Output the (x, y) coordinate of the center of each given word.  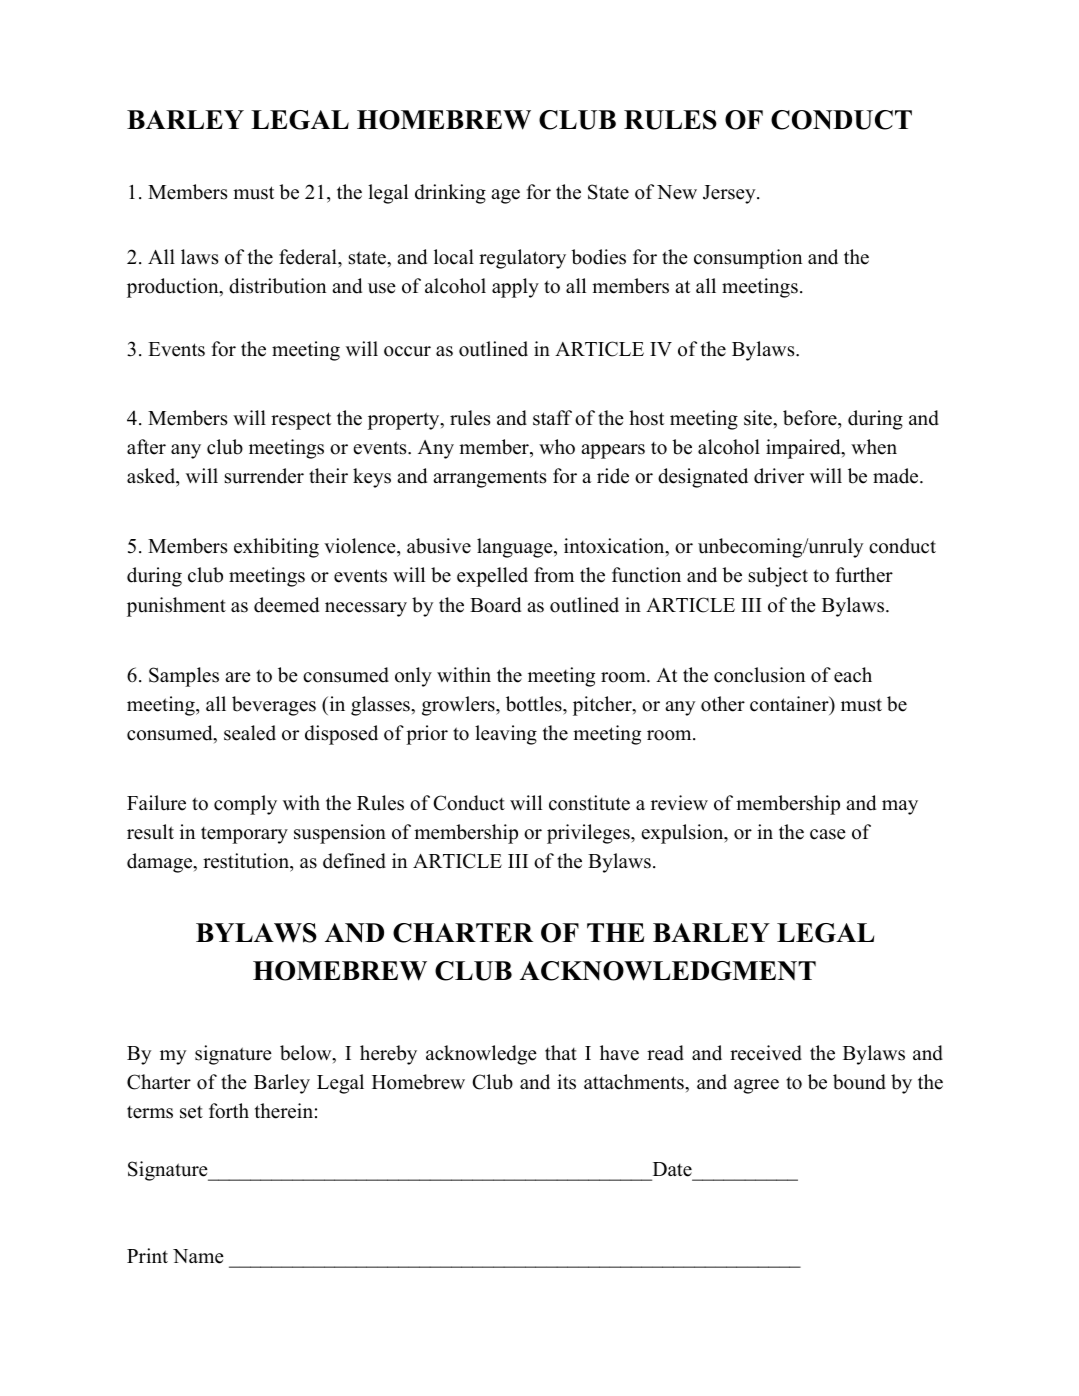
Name (198, 1256)
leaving (506, 735)
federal (309, 257)
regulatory (522, 259)
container (790, 704)
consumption (748, 259)
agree (756, 1086)
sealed (250, 733)
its (566, 1082)
